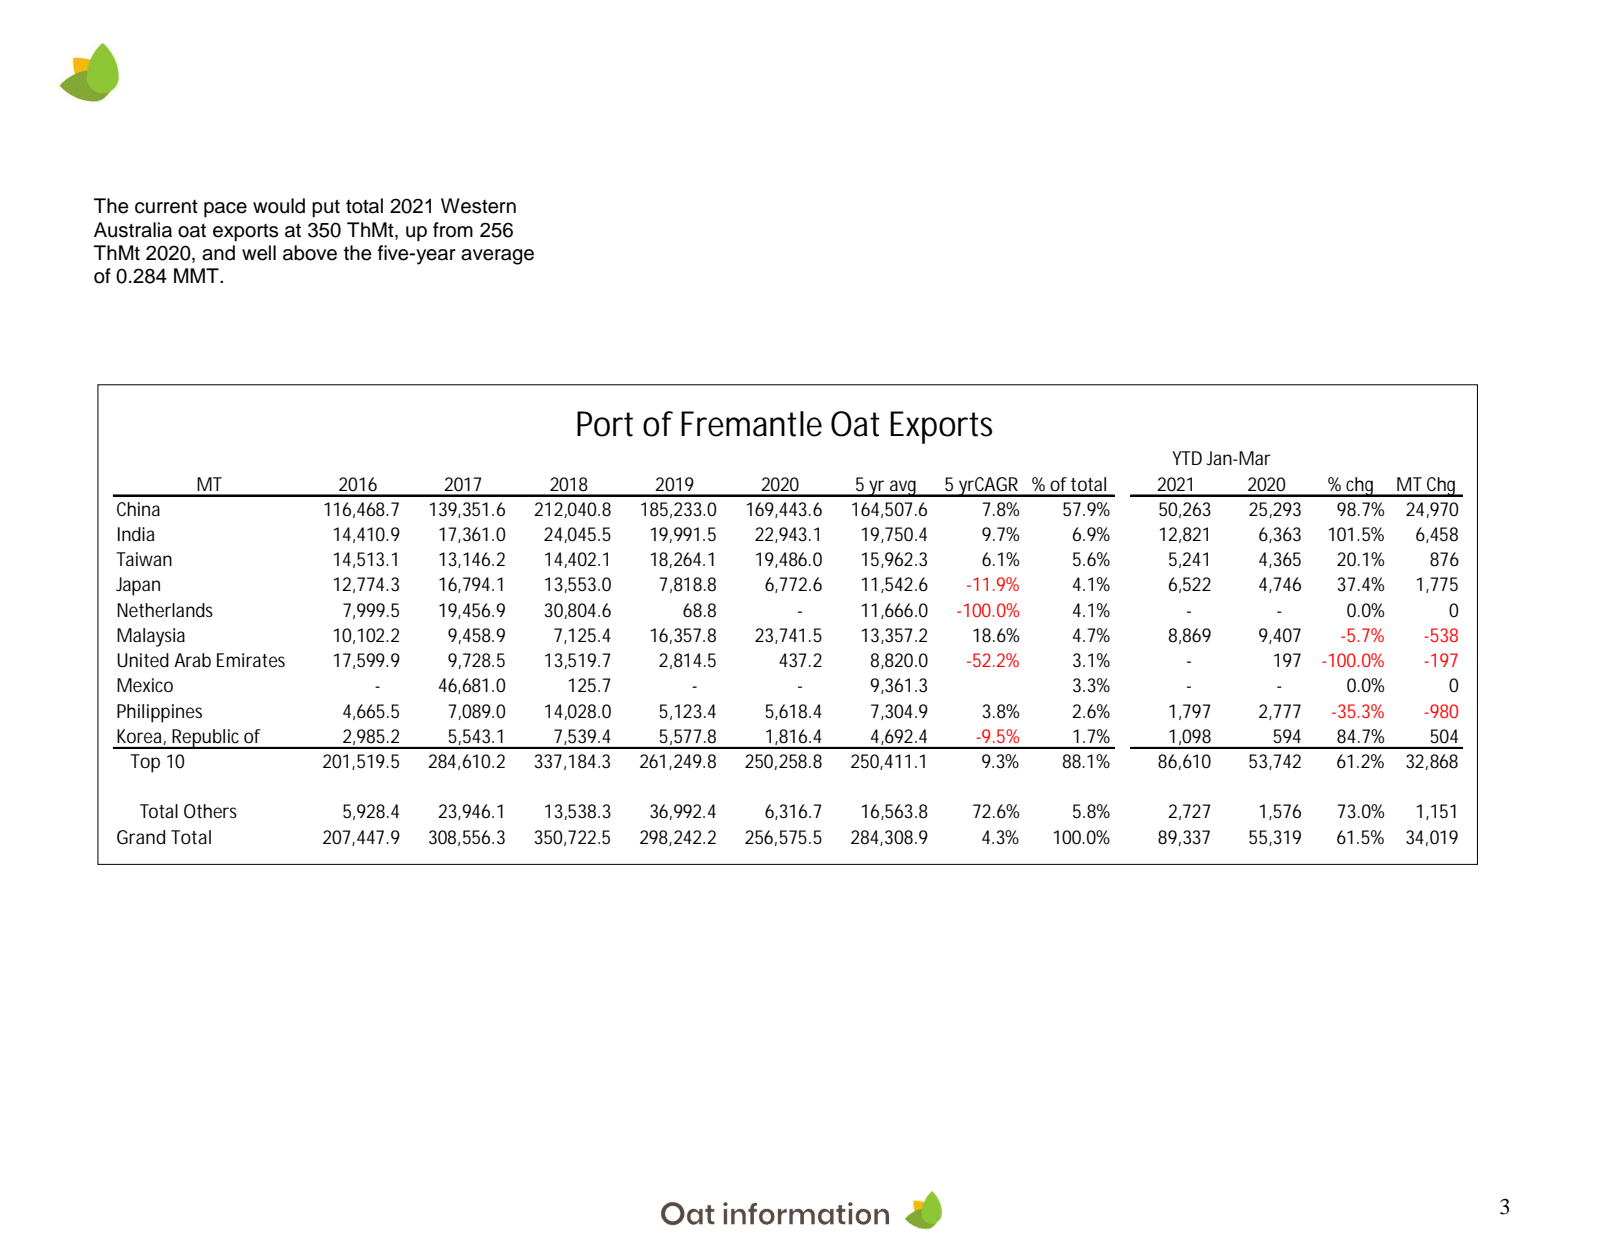  I want to click on Western, so click(478, 206).
